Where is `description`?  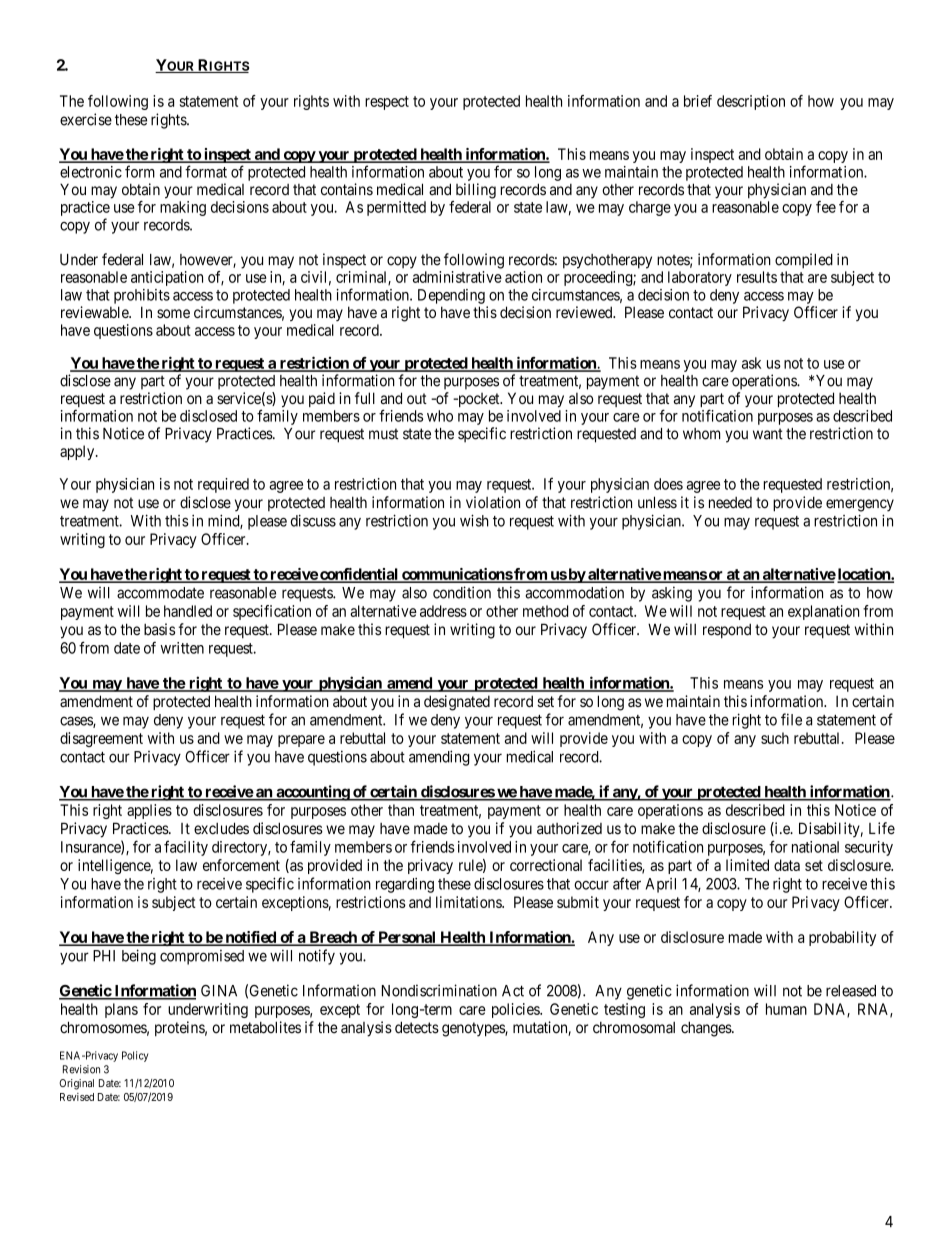 description is located at coordinates (751, 102).
